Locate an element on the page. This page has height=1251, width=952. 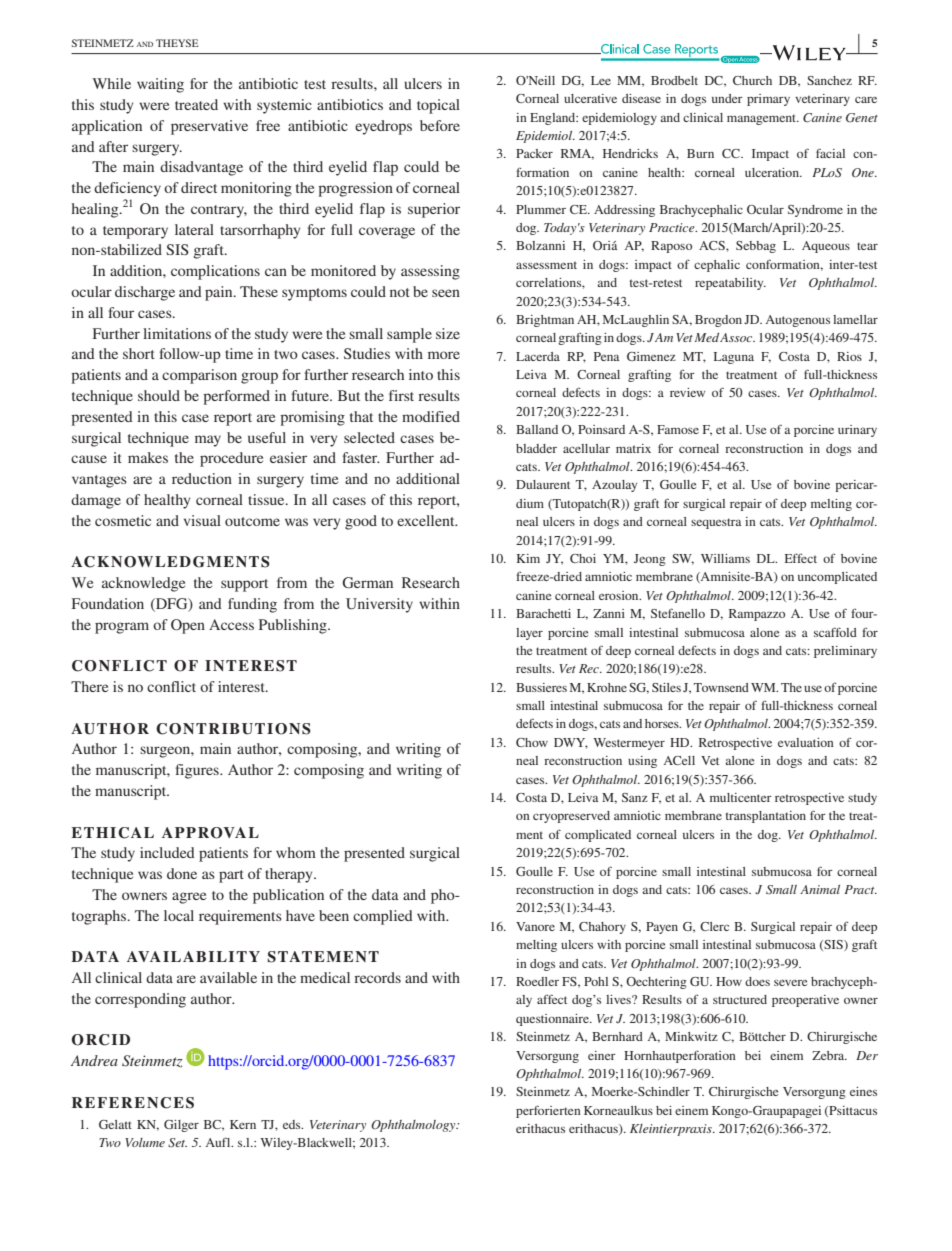
multicenter is located at coordinates (741, 797).
